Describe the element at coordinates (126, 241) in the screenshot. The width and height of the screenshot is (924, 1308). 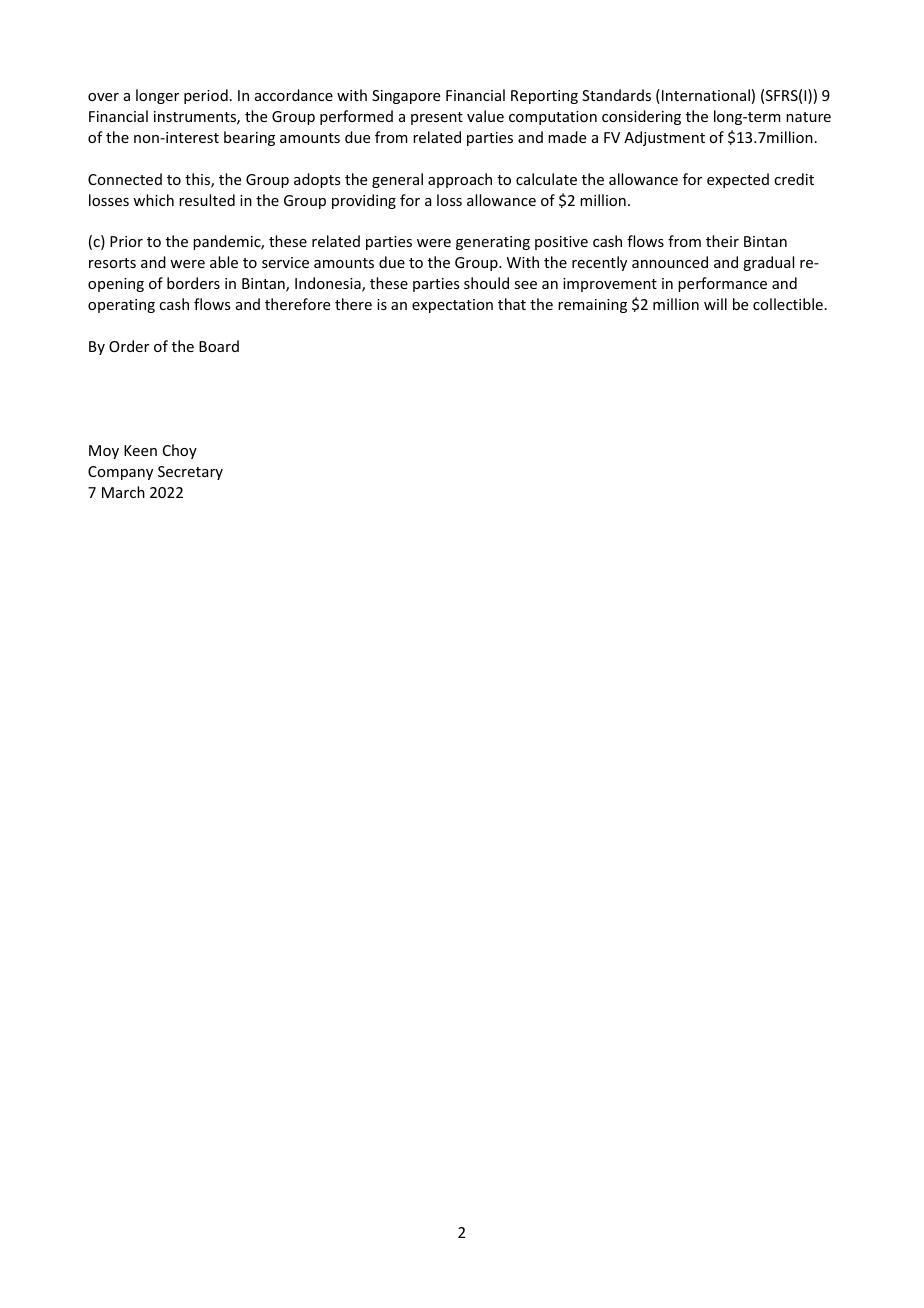
I see `Prior` at that location.
